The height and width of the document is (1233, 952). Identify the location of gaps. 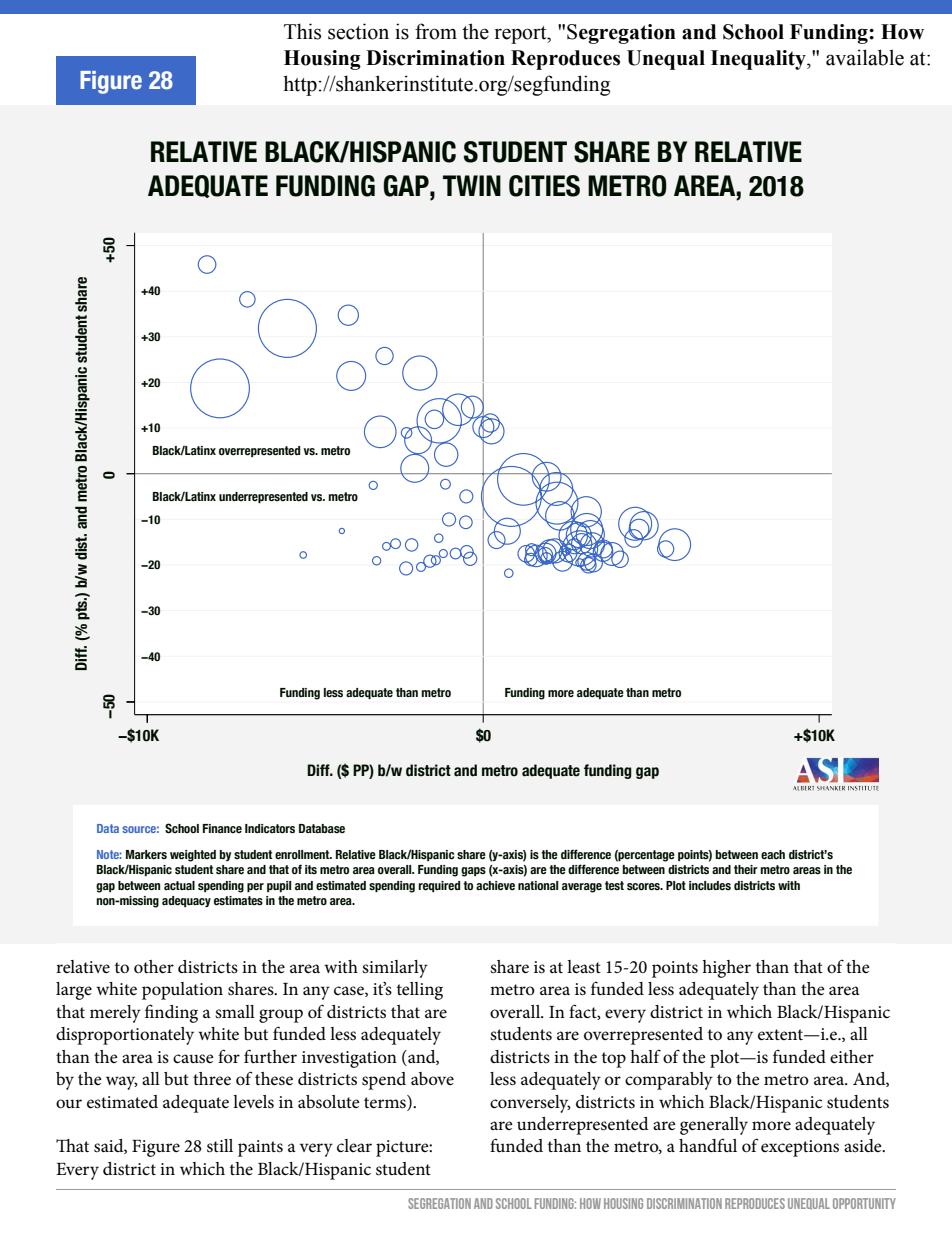
(473, 872).
